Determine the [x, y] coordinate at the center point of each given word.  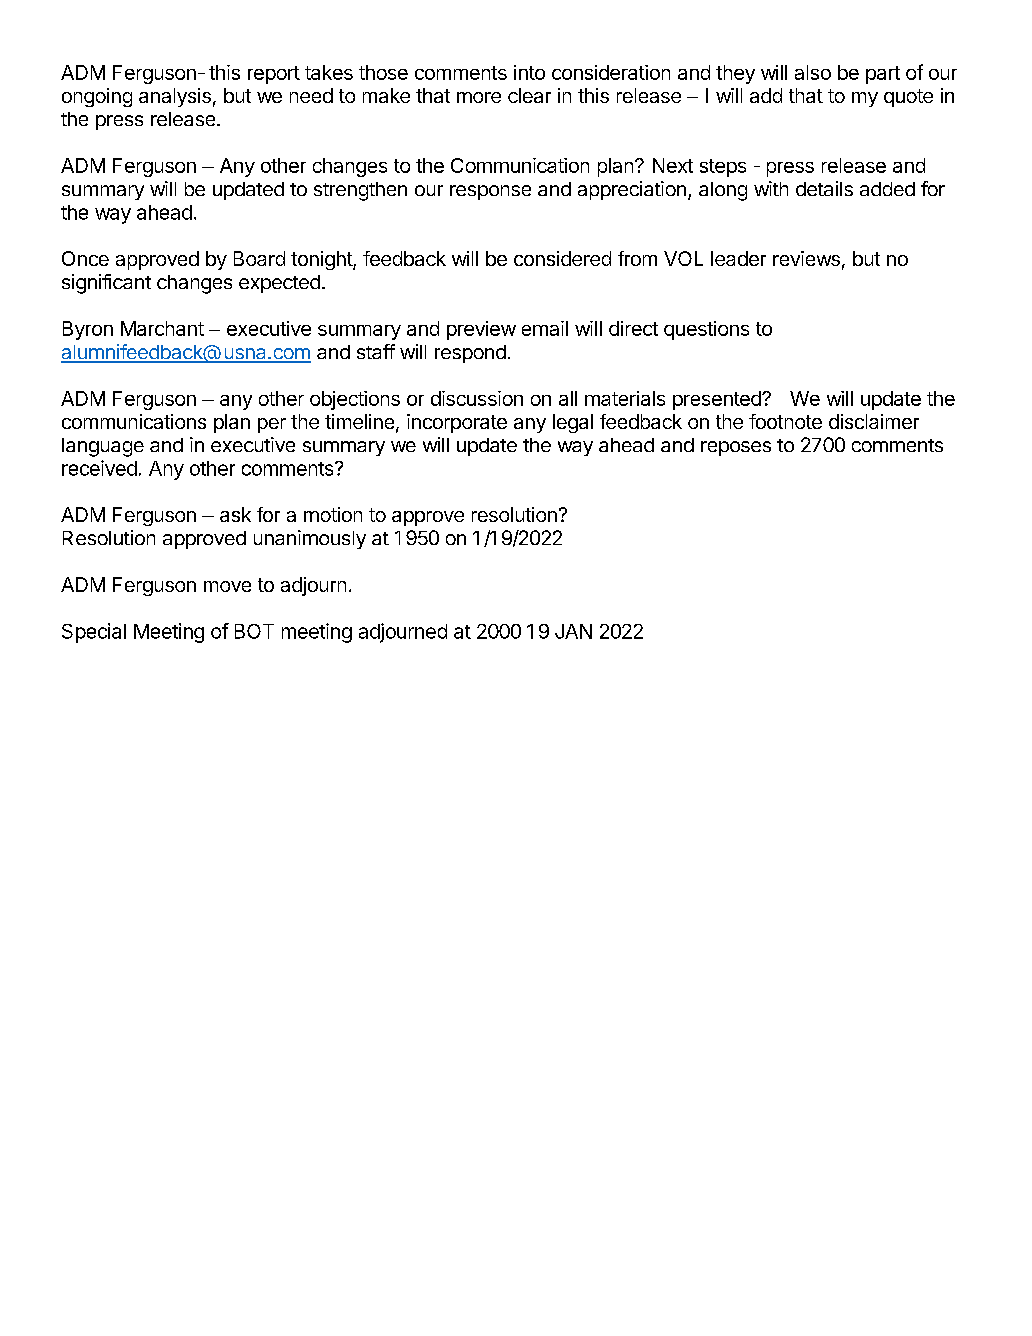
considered [562, 258]
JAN [573, 631]
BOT [254, 631]
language [103, 447]
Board [259, 258]
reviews [806, 258]
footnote [785, 421]
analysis [175, 97]
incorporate [457, 423]
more [479, 97]
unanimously [310, 539]
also [813, 72]
